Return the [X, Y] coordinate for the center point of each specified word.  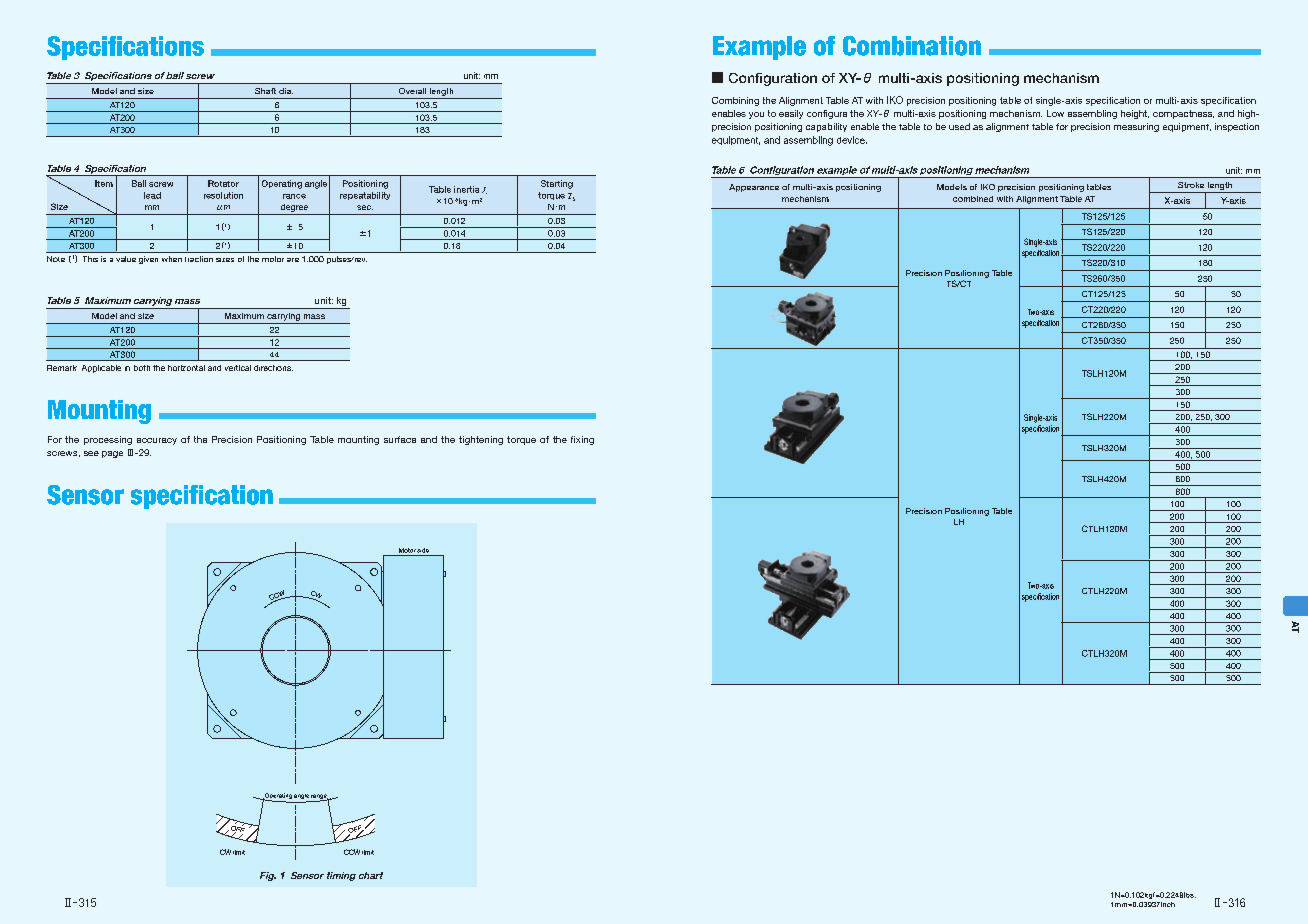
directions [273, 368]
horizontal [186, 368]
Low [1055, 113]
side [423, 550]
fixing [582, 440]
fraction [199, 259]
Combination [912, 46]
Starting [557, 184]
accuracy [157, 441]
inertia [466, 189]
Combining [735, 101]
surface [400, 439]
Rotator [223, 183]
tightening [481, 440]
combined [973, 199]
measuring [1136, 127]
